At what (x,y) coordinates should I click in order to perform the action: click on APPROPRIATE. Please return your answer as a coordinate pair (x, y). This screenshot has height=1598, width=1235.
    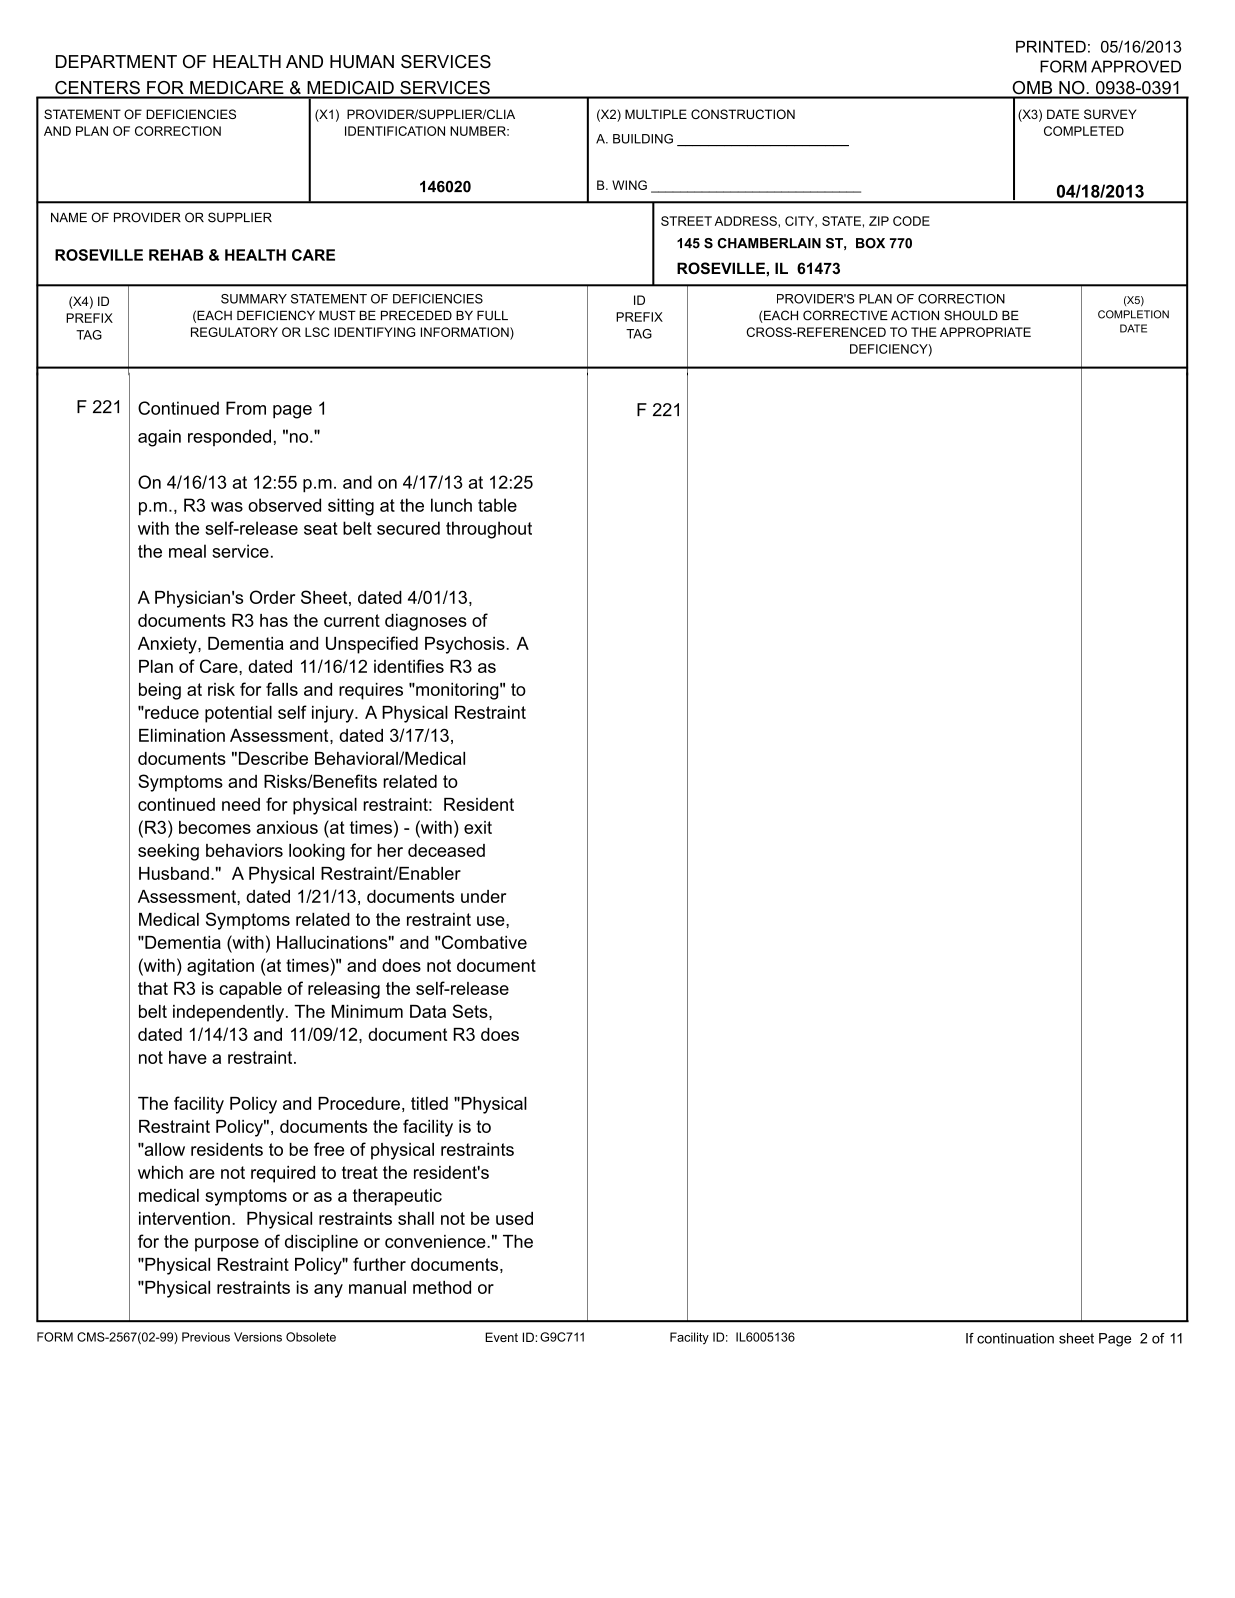
    Looking at the image, I should click on (985, 332).
